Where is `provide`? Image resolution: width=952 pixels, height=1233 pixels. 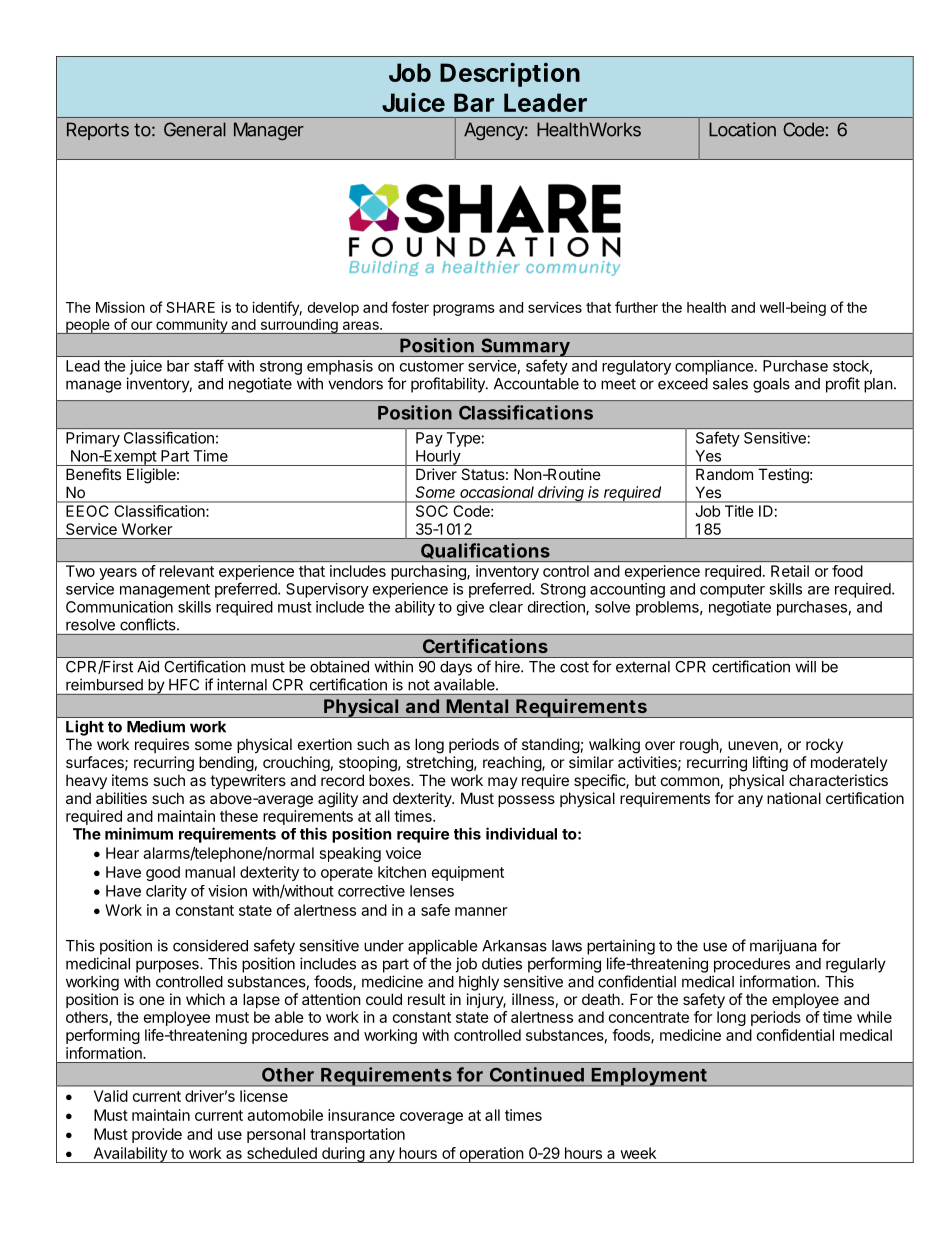
provide is located at coordinates (157, 1135).
